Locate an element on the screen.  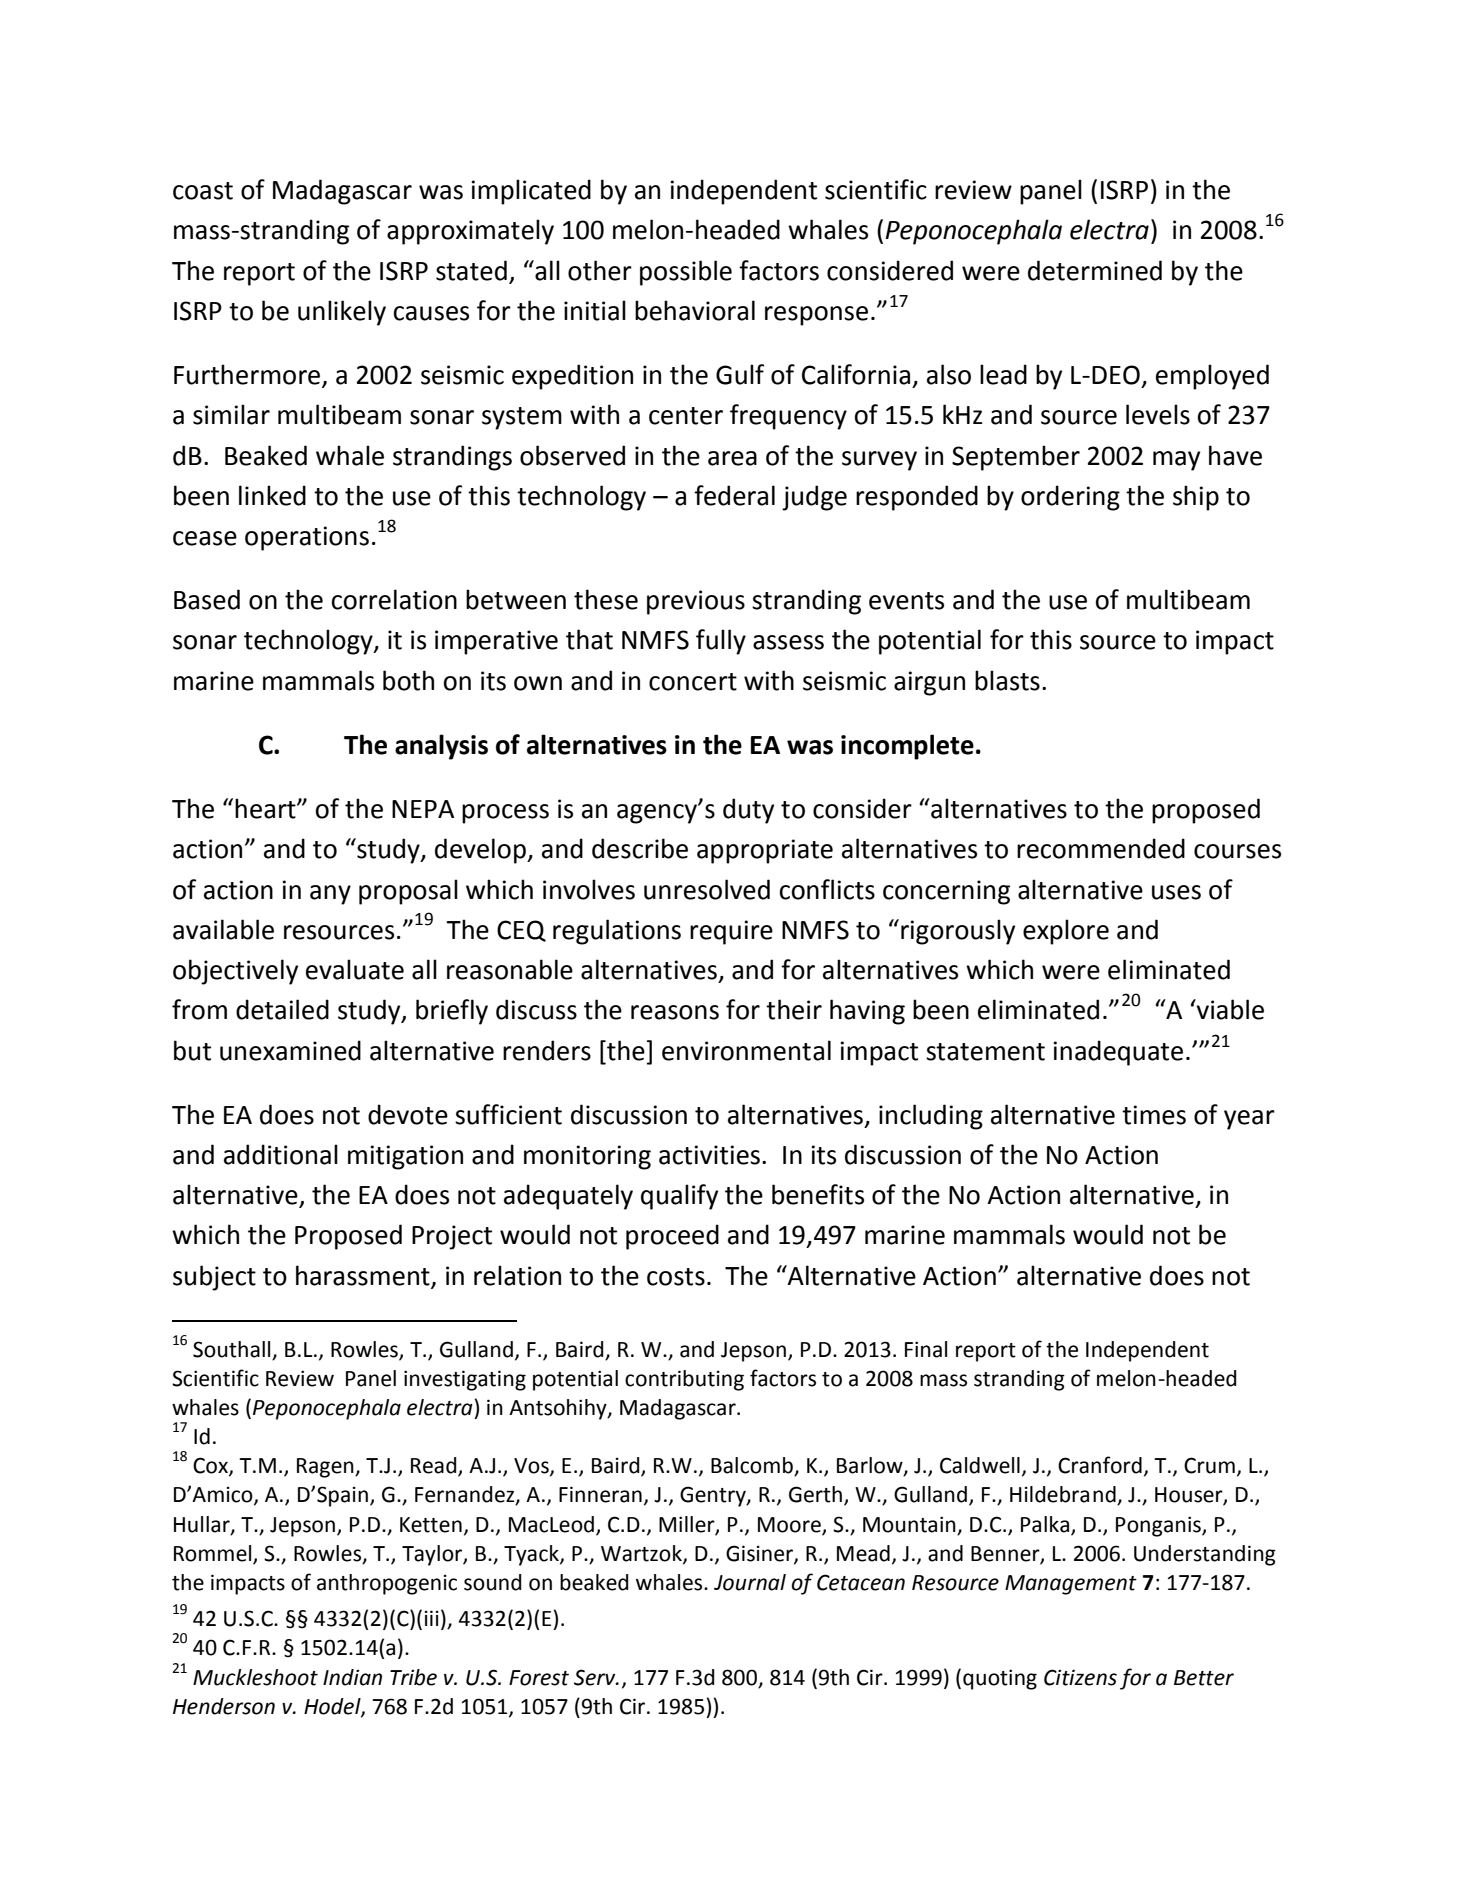
activities is located at coordinates (709, 1155).
